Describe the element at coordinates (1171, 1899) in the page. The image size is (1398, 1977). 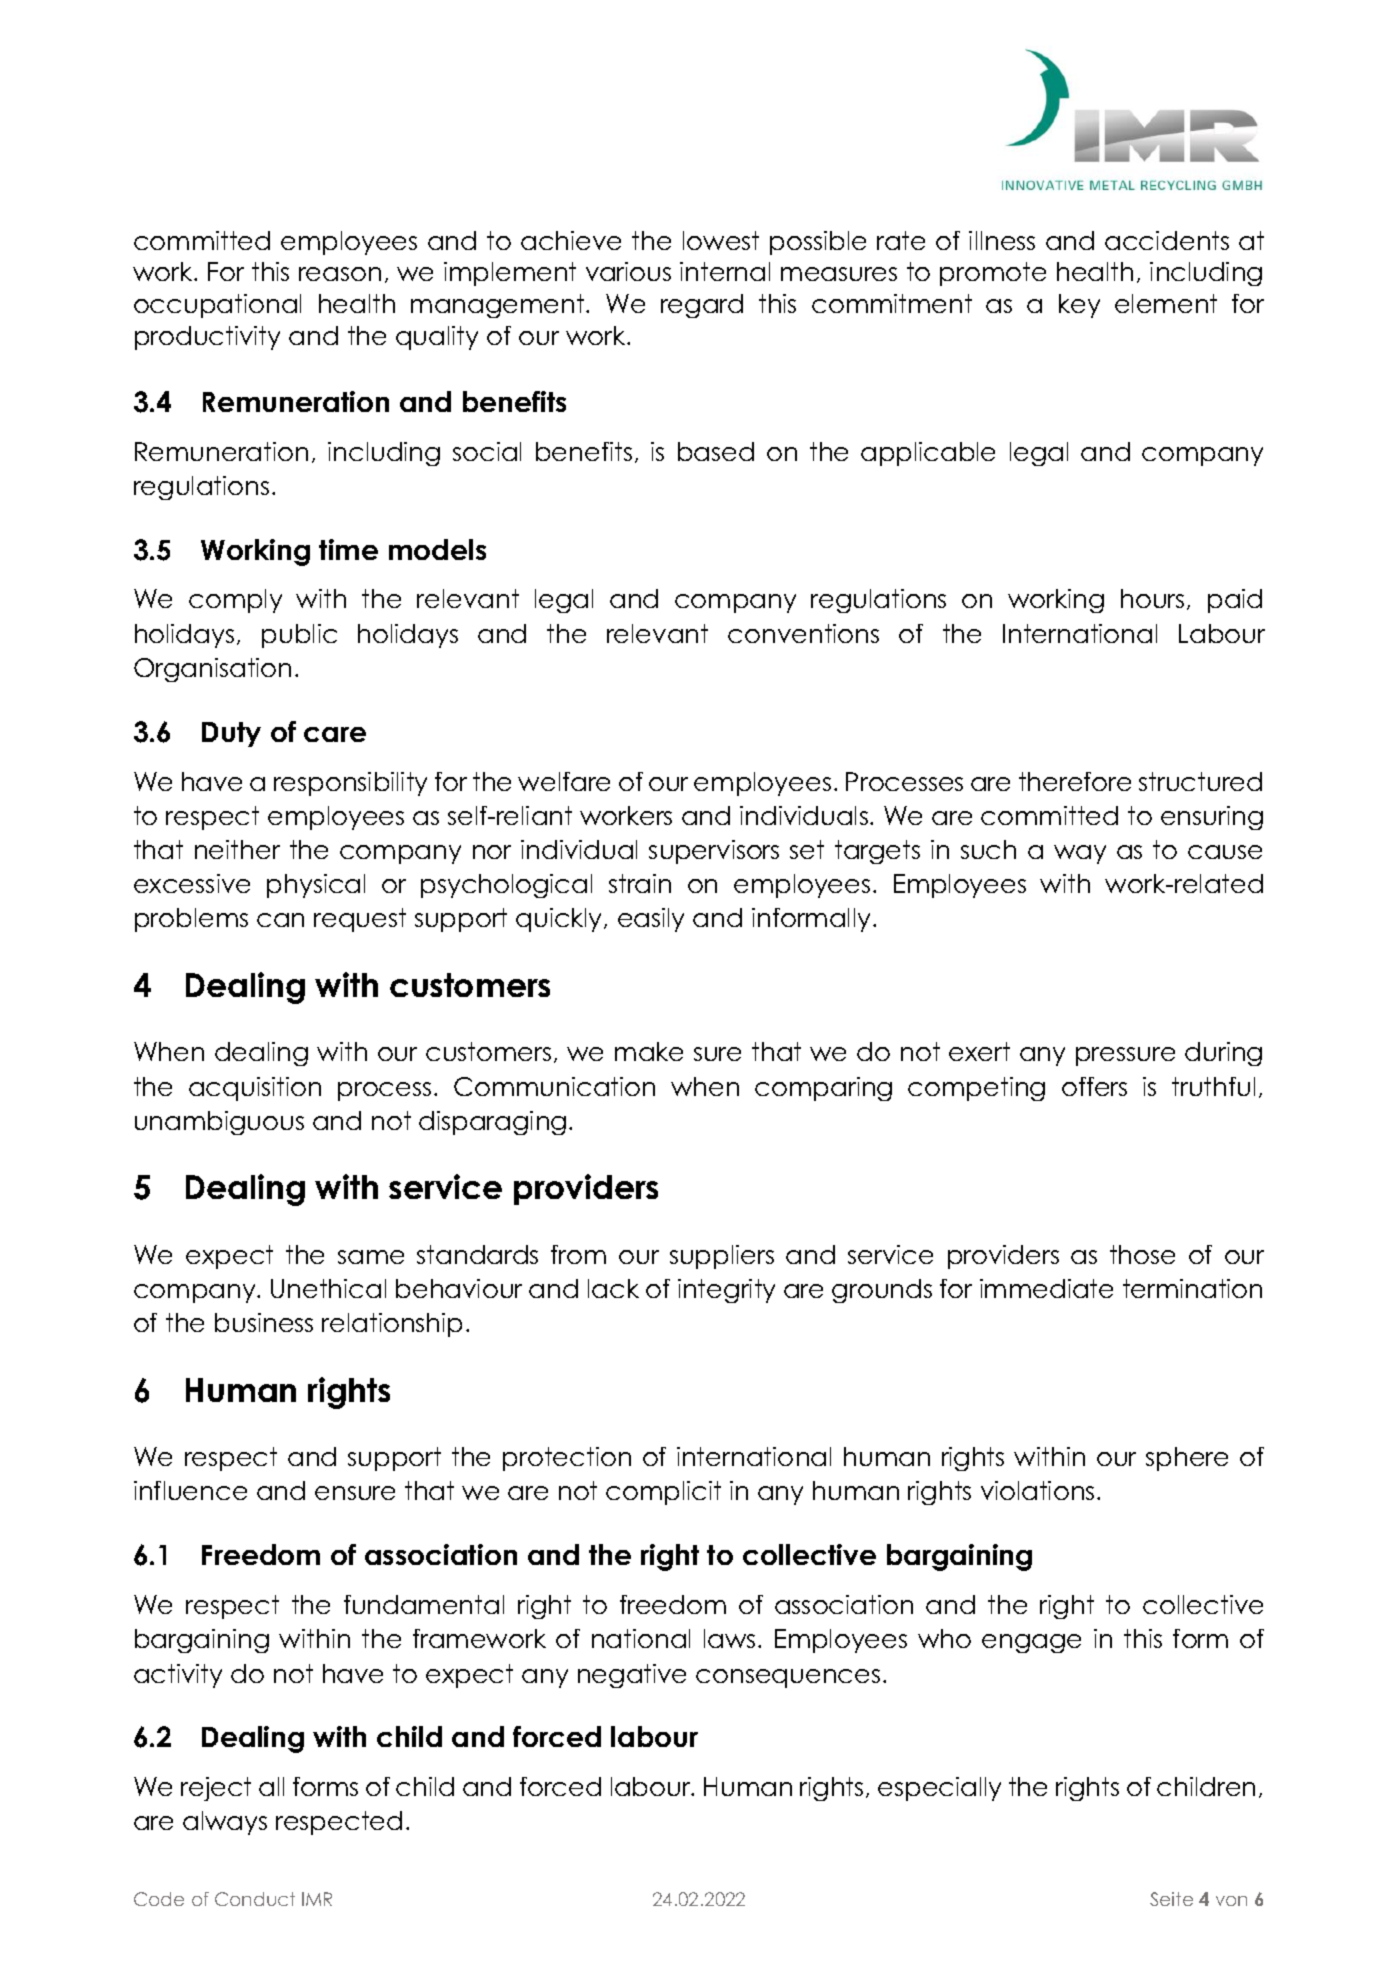
I see `Seite` at that location.
